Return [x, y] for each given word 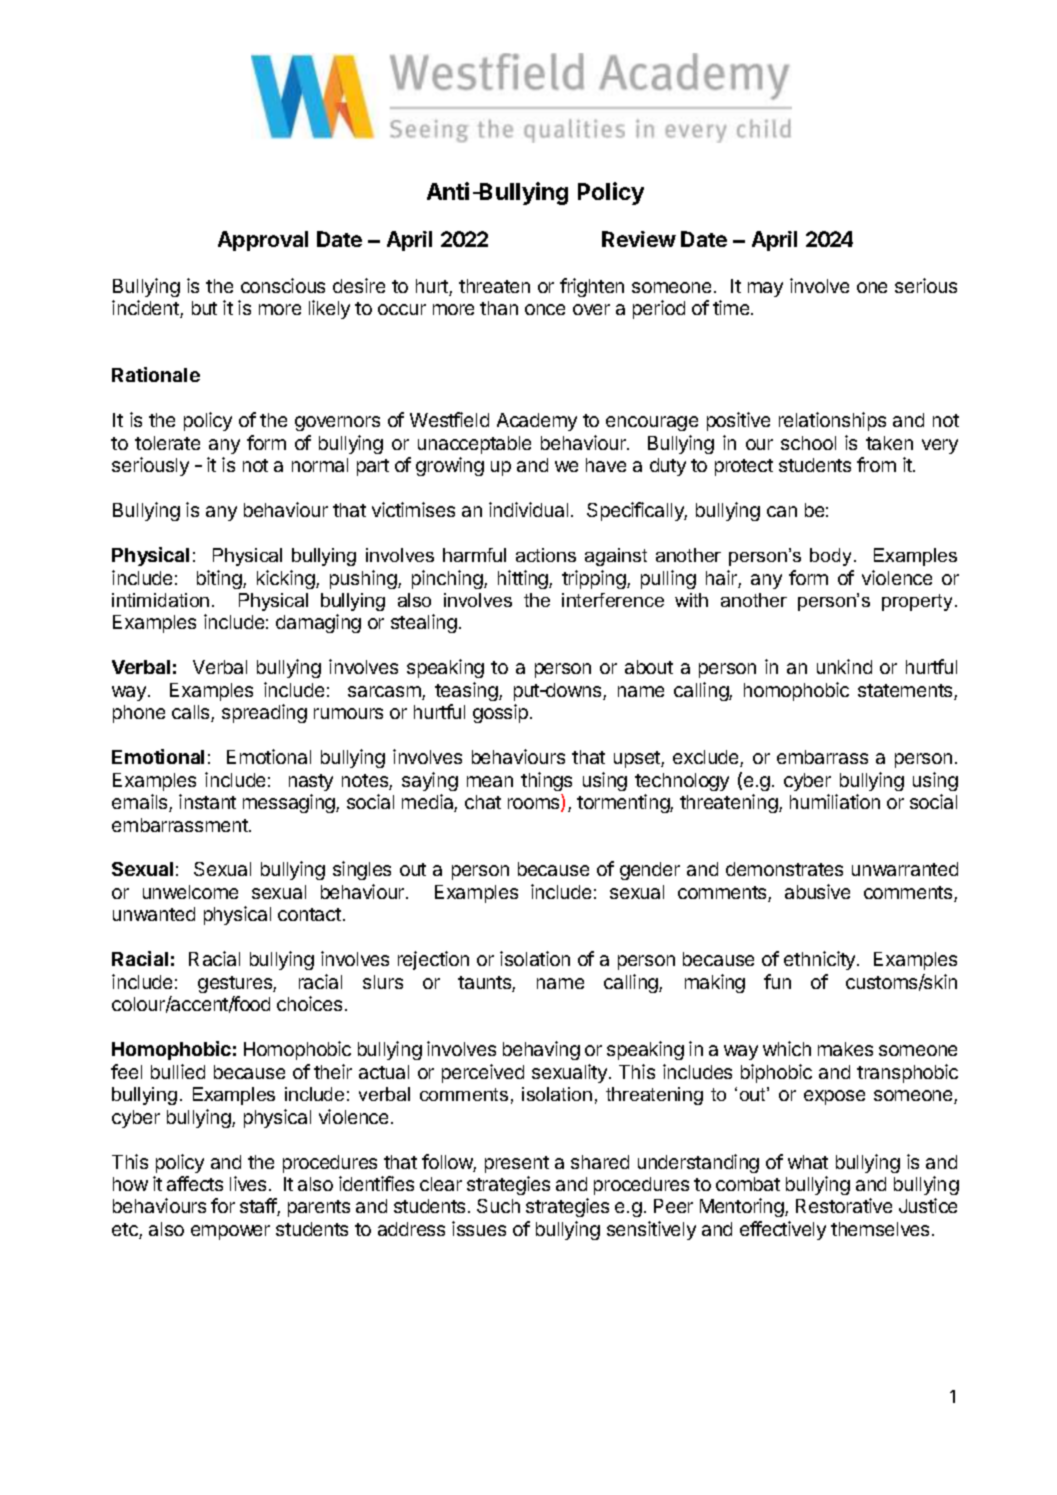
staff [259, 1207]
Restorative [844, 1205]
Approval [263, 241]
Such [498, 1206]
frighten [592, 287]
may [765, 289]
